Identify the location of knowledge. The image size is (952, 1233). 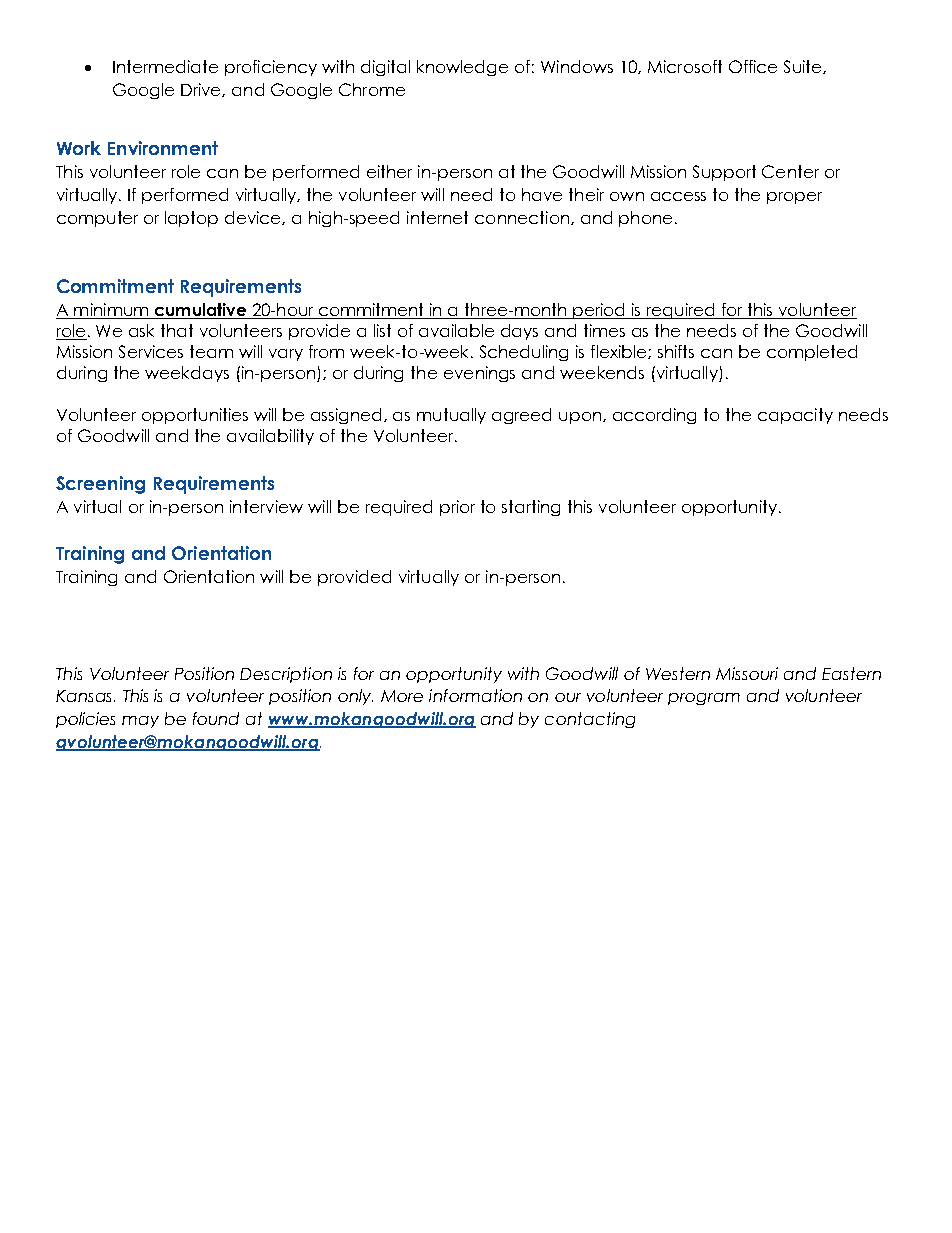
(462, 68).
